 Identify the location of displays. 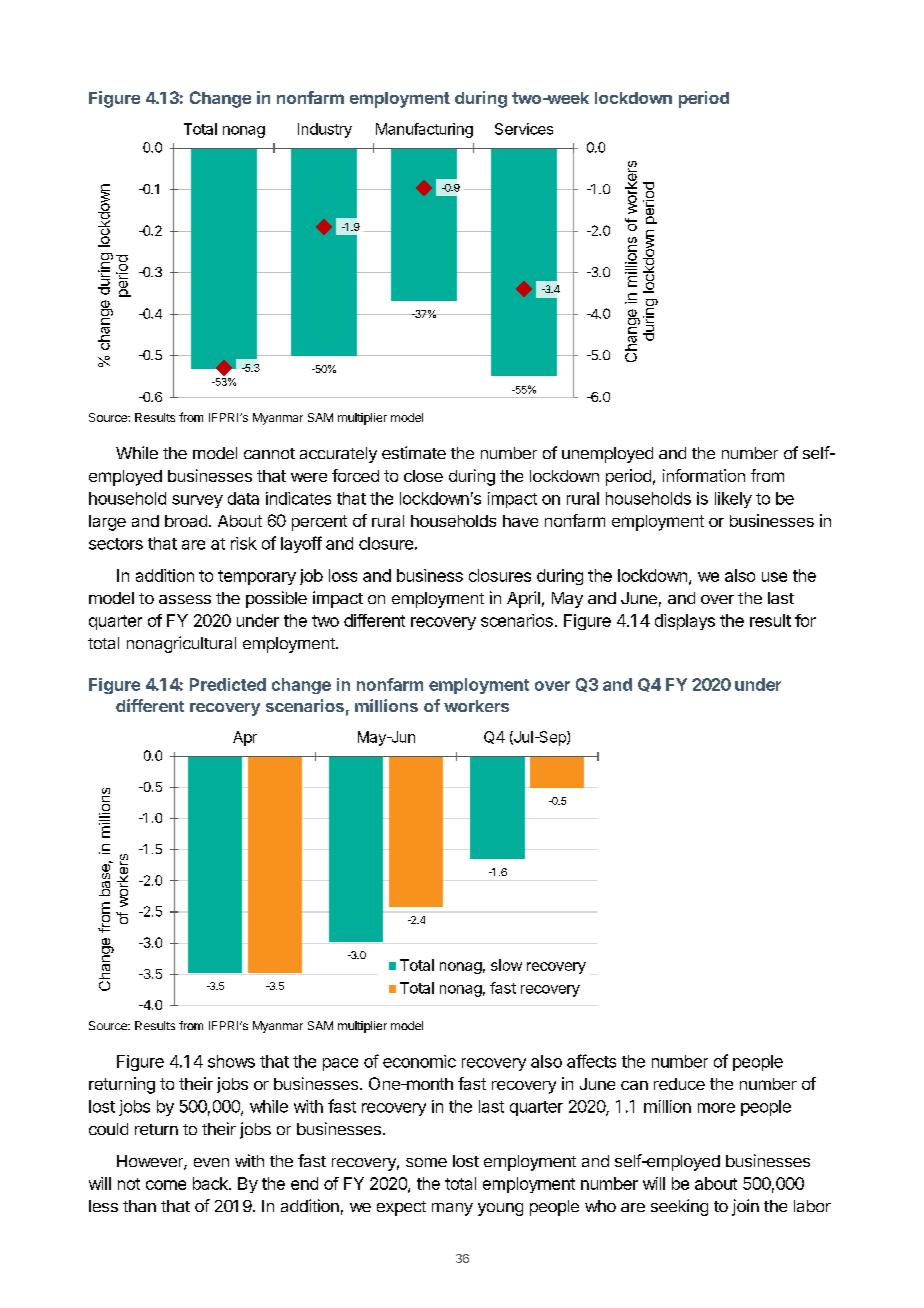
(685, 622).
